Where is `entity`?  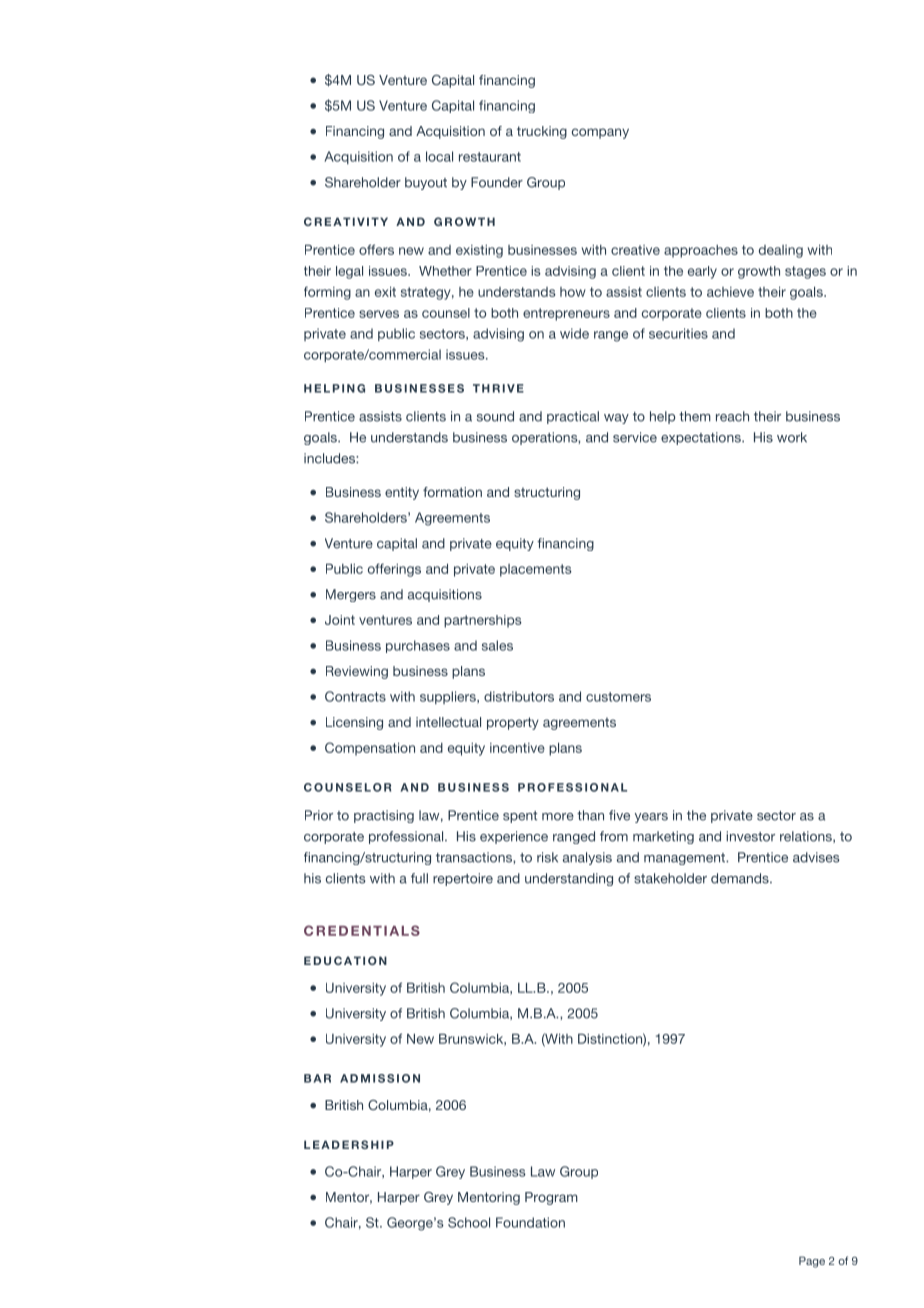
entity is located at coordinates (402, 493).
